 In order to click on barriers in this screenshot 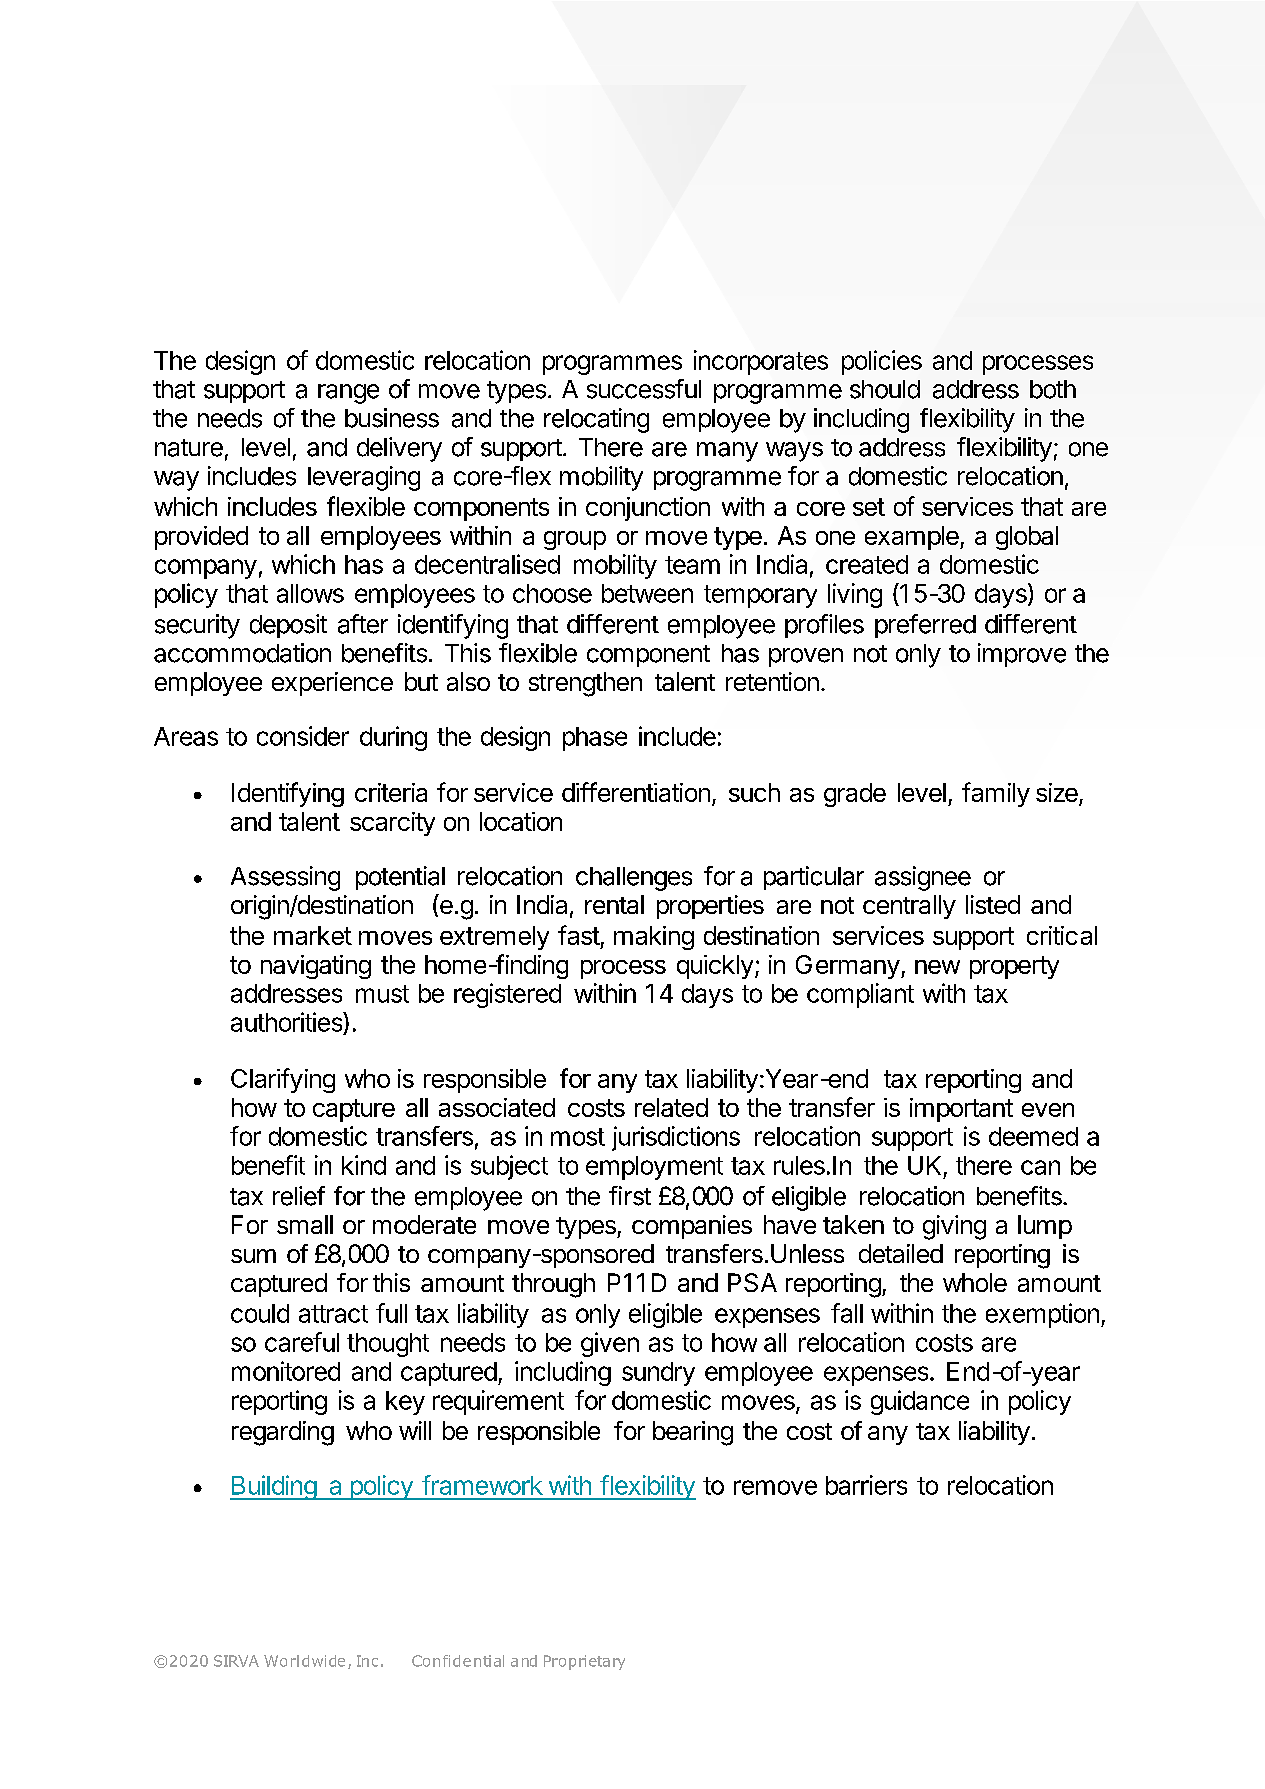, I will do `click(866, 1485)`.
